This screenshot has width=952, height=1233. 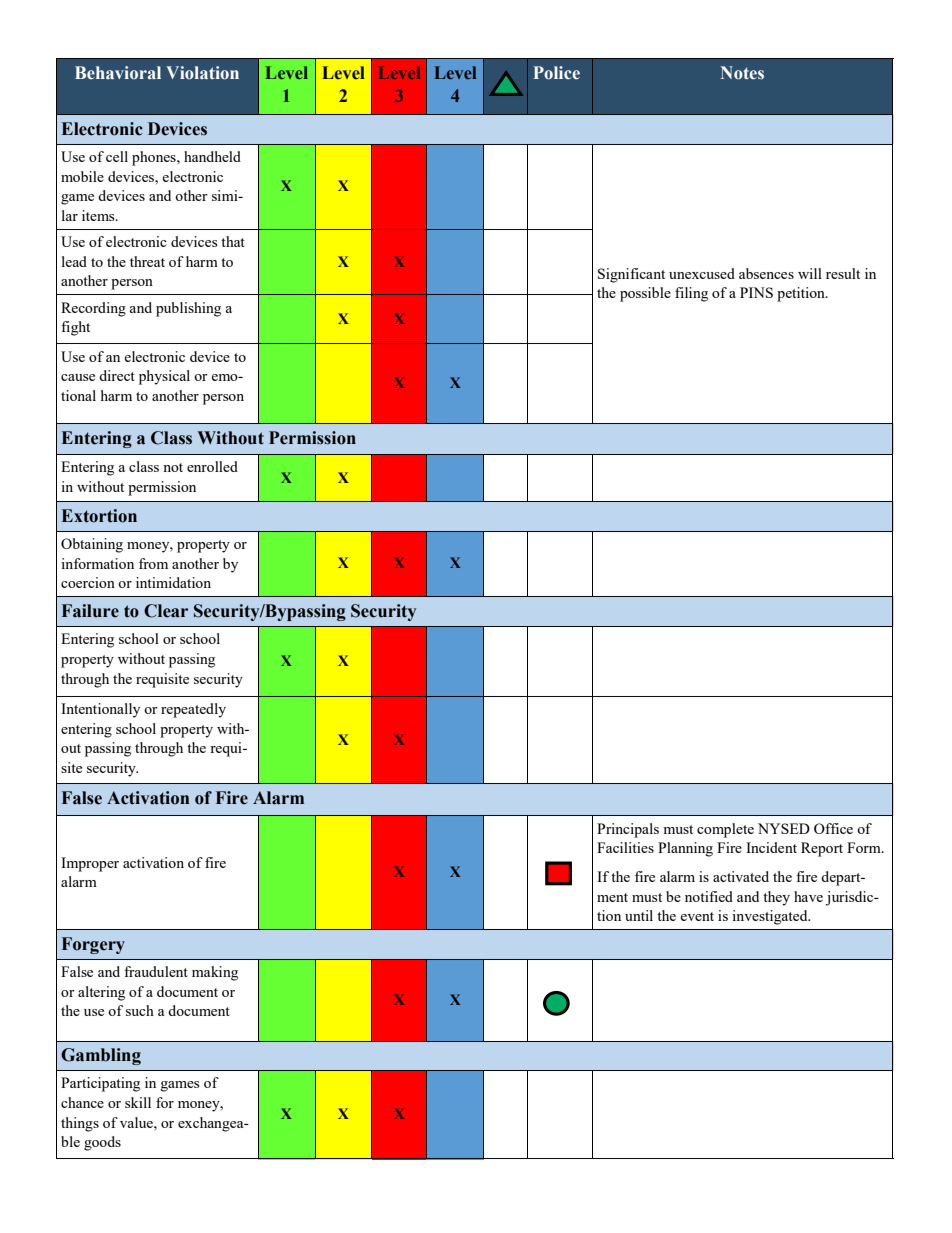 I want to click on from, so click(x=153, y=563).
